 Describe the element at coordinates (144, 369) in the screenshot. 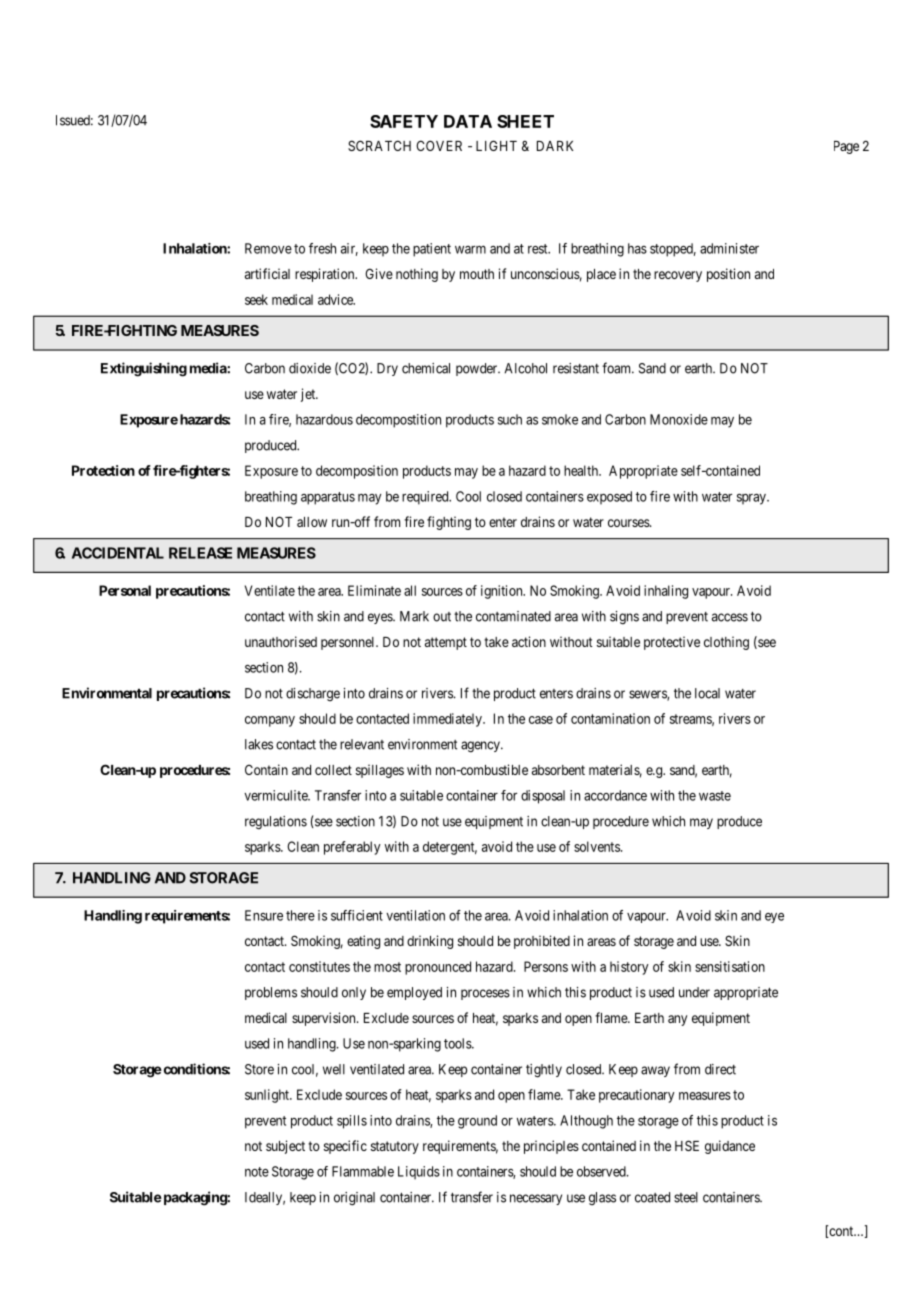

I see `Extinguishing` at that location.
